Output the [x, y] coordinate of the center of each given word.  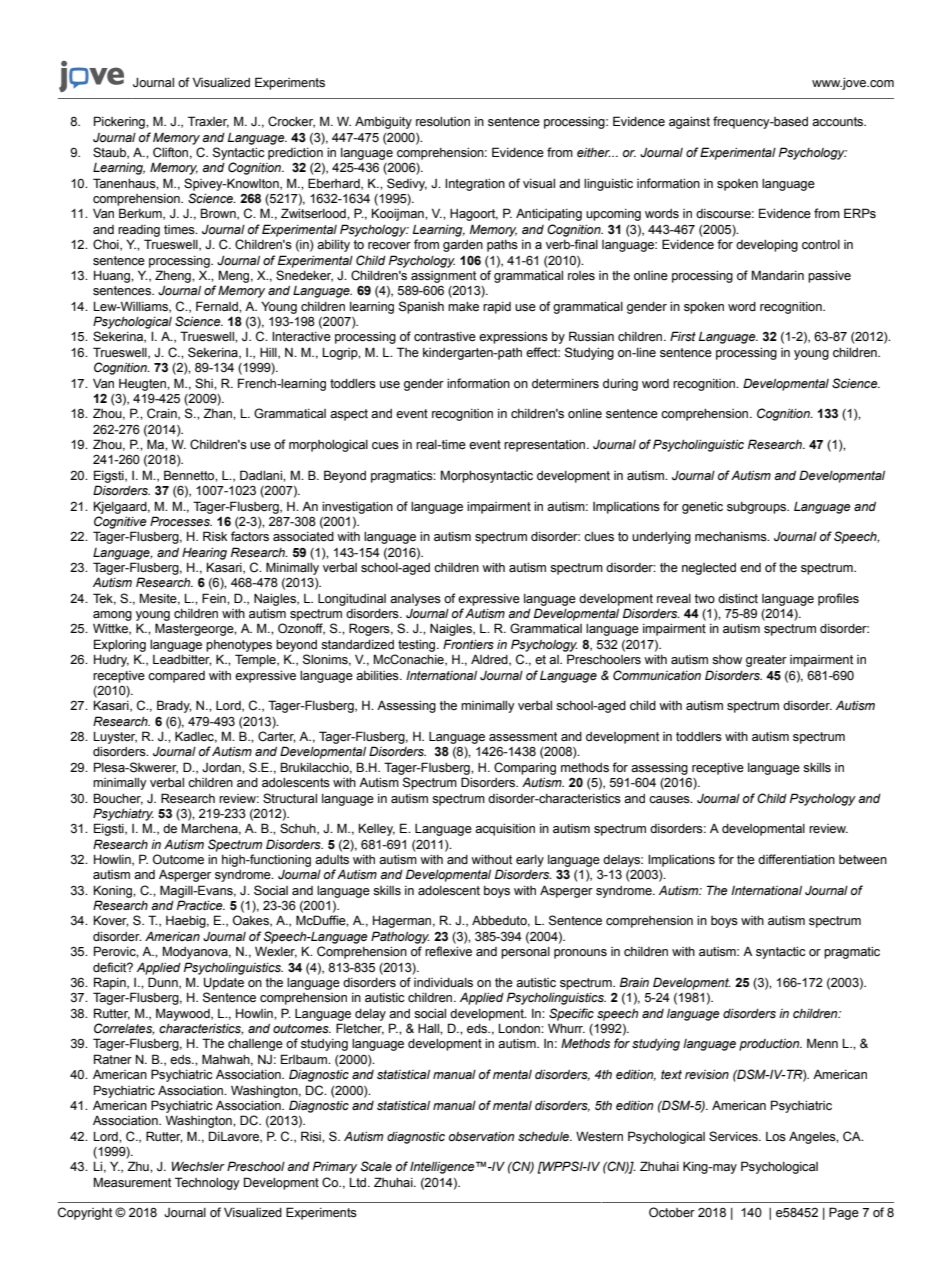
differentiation [796, 859]
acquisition [505, 830]
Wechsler [198, 1166]
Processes [181, 521]
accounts [839, 121]
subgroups [758, 508]
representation [546, 446]
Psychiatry [123, 814]
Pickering [120, 122]
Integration [475, 184]
